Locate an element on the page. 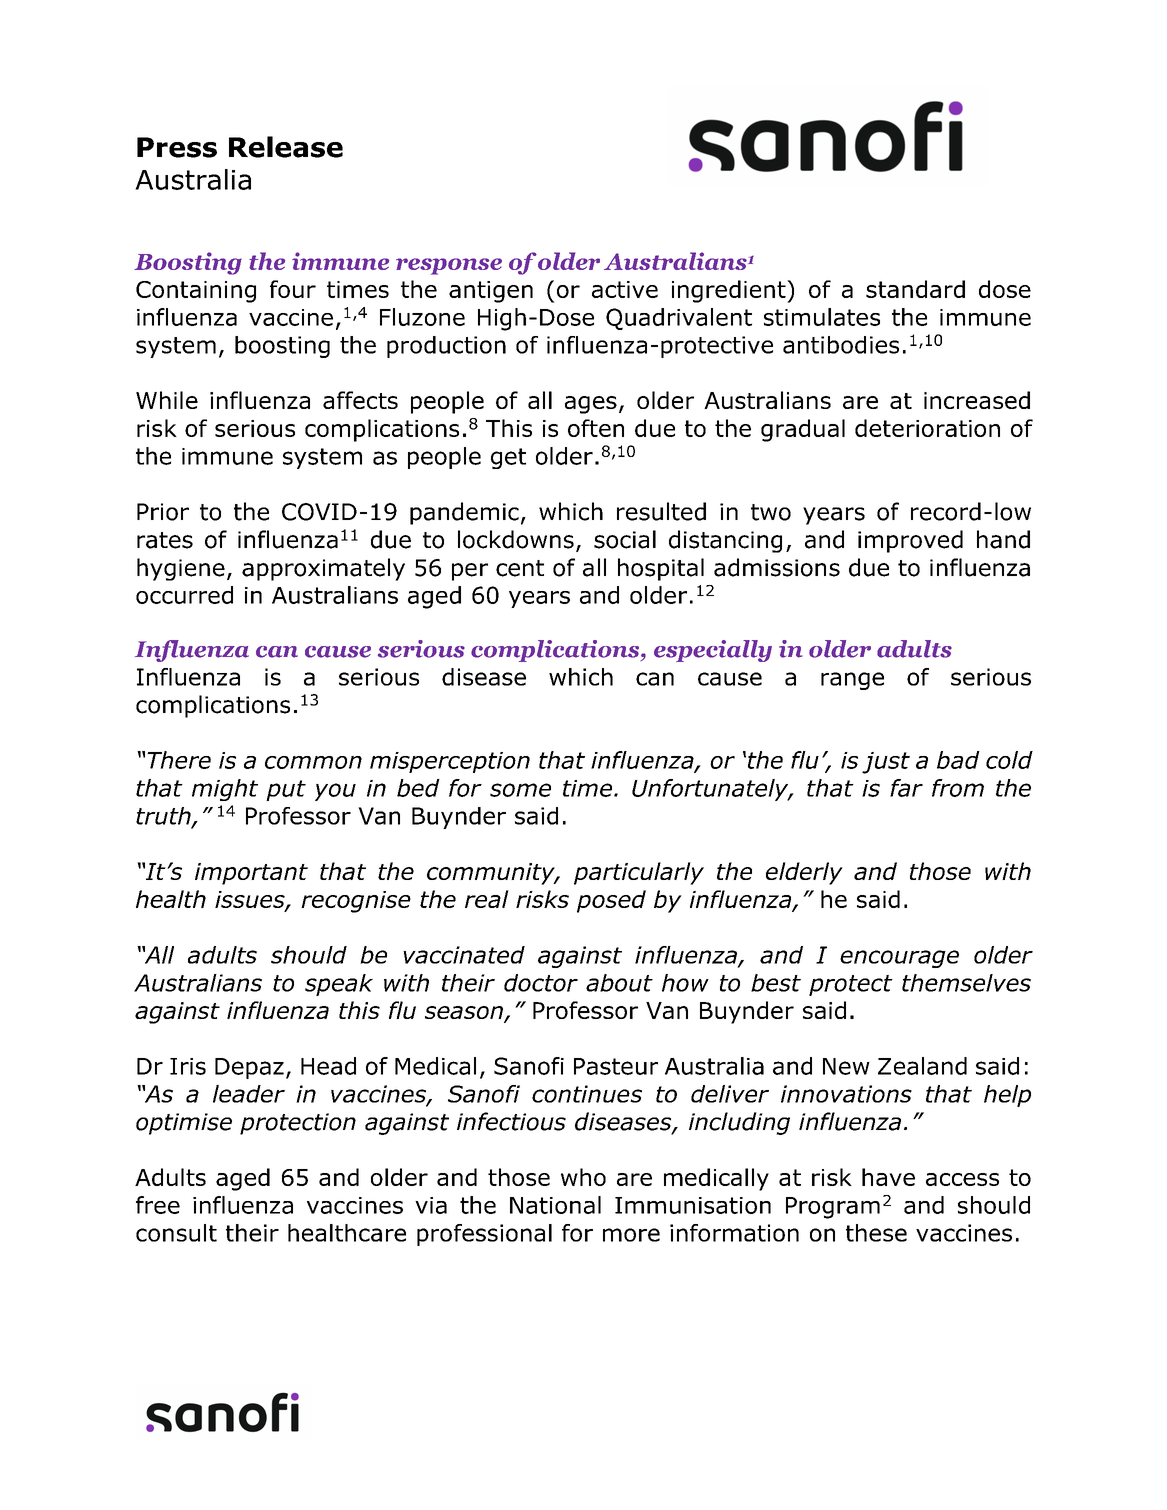 This document has height=1510, width=1167. range is located at coordinates (852, 681).
